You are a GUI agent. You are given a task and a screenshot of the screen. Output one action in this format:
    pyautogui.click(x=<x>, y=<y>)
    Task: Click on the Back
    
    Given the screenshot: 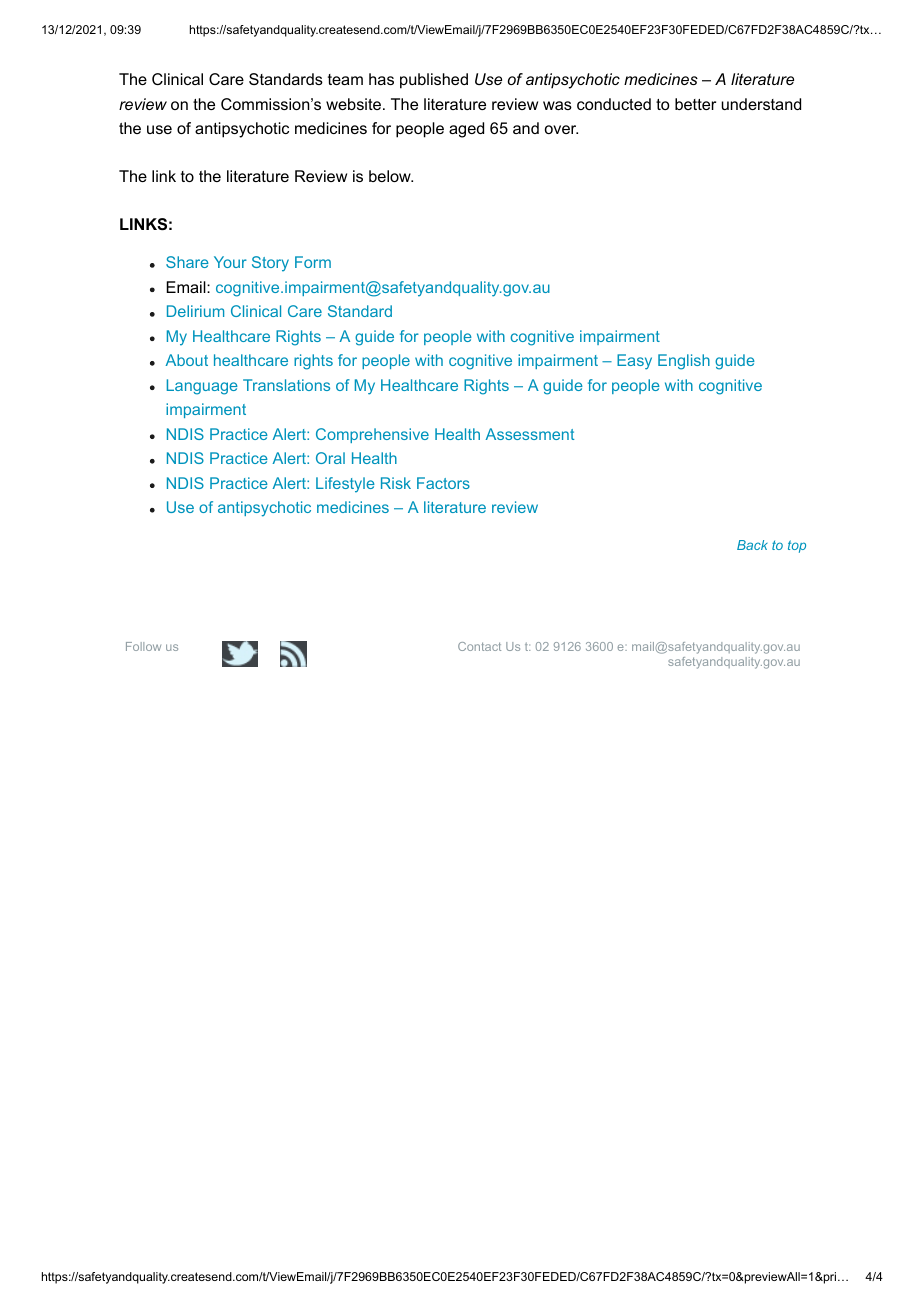 What is the action you would take?
    pyautogui.click(x=752, y=545)
